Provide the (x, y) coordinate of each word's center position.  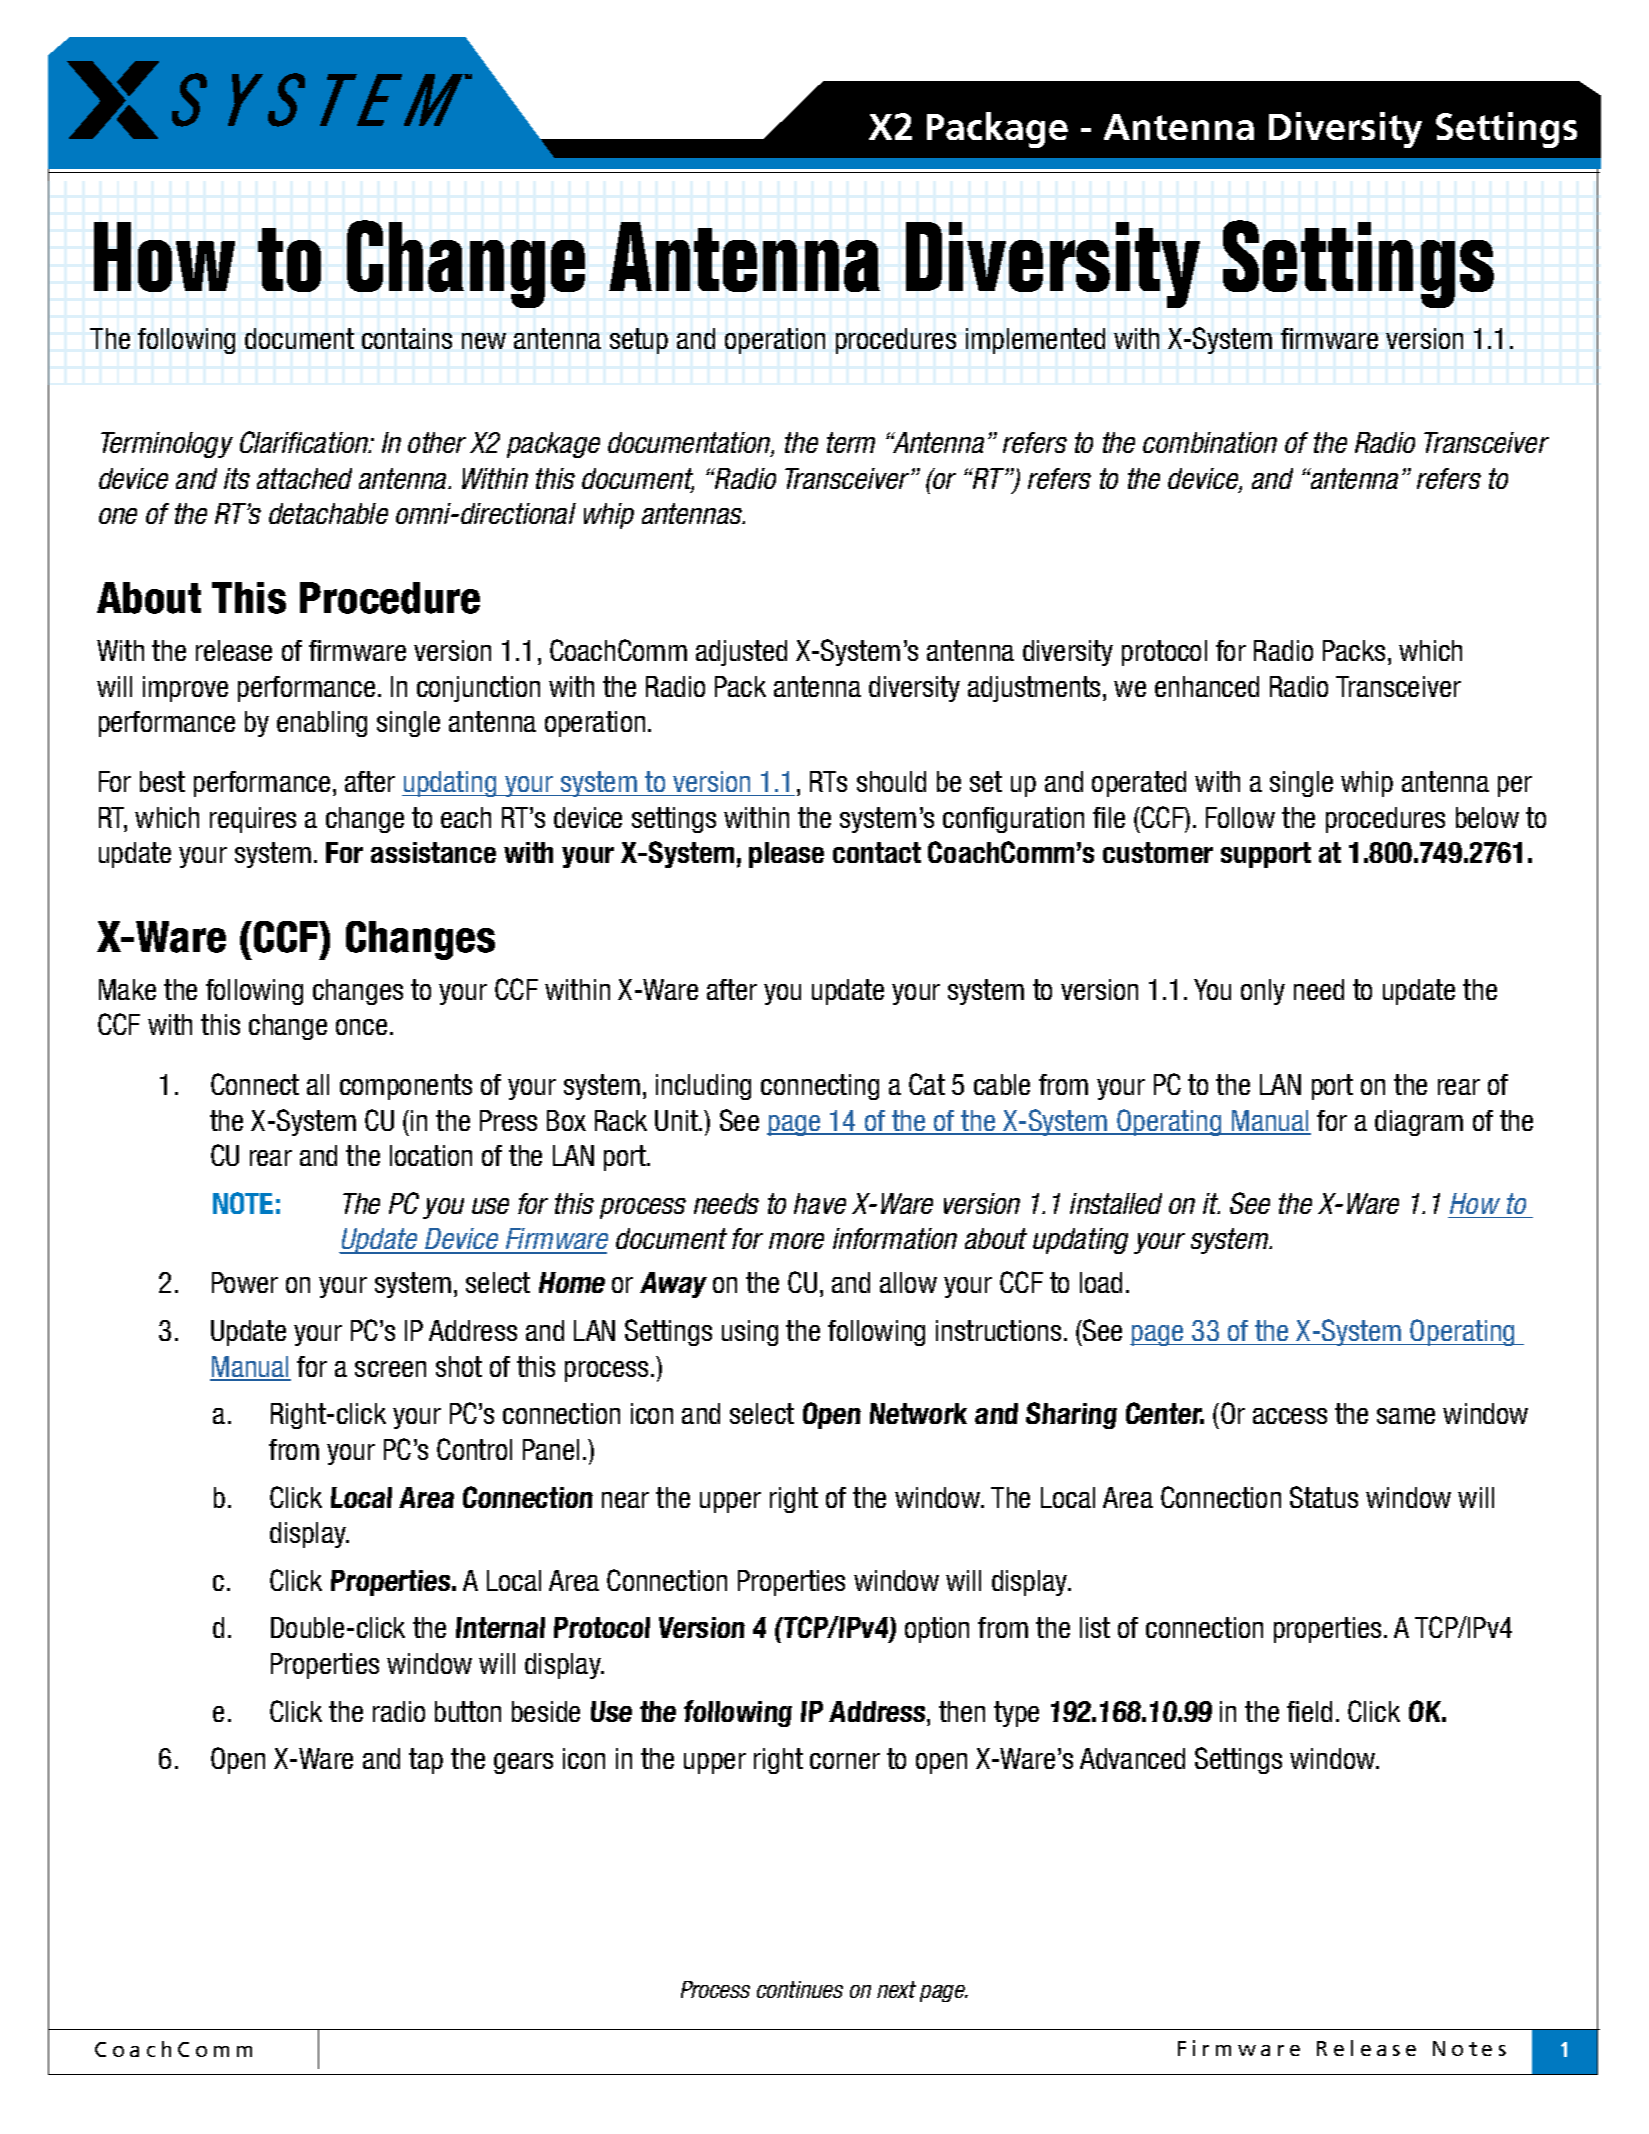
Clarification (305, 442)
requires (253, 820)
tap (426, 1761)
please (786, 855)
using (750, 1333)
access (1290, 1416)
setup (639, 341)
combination (1210, 442)
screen (390, 1369)
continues (800, 1989)
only (1263, 992)
